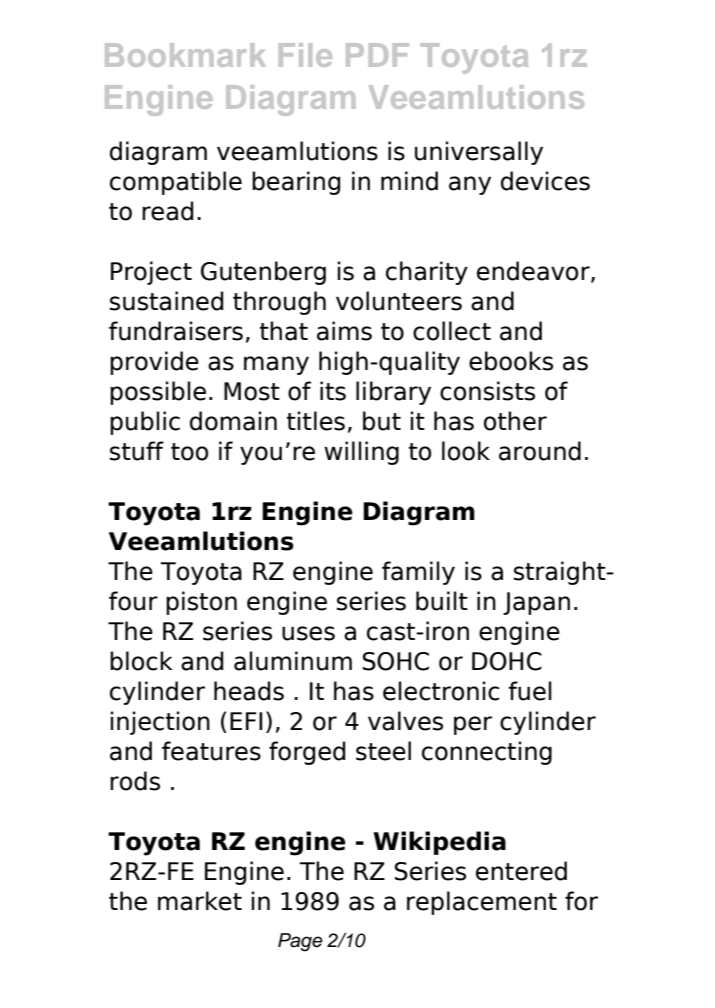 The image size is (715, 1008). I want to click on too, so click(189, 452).
